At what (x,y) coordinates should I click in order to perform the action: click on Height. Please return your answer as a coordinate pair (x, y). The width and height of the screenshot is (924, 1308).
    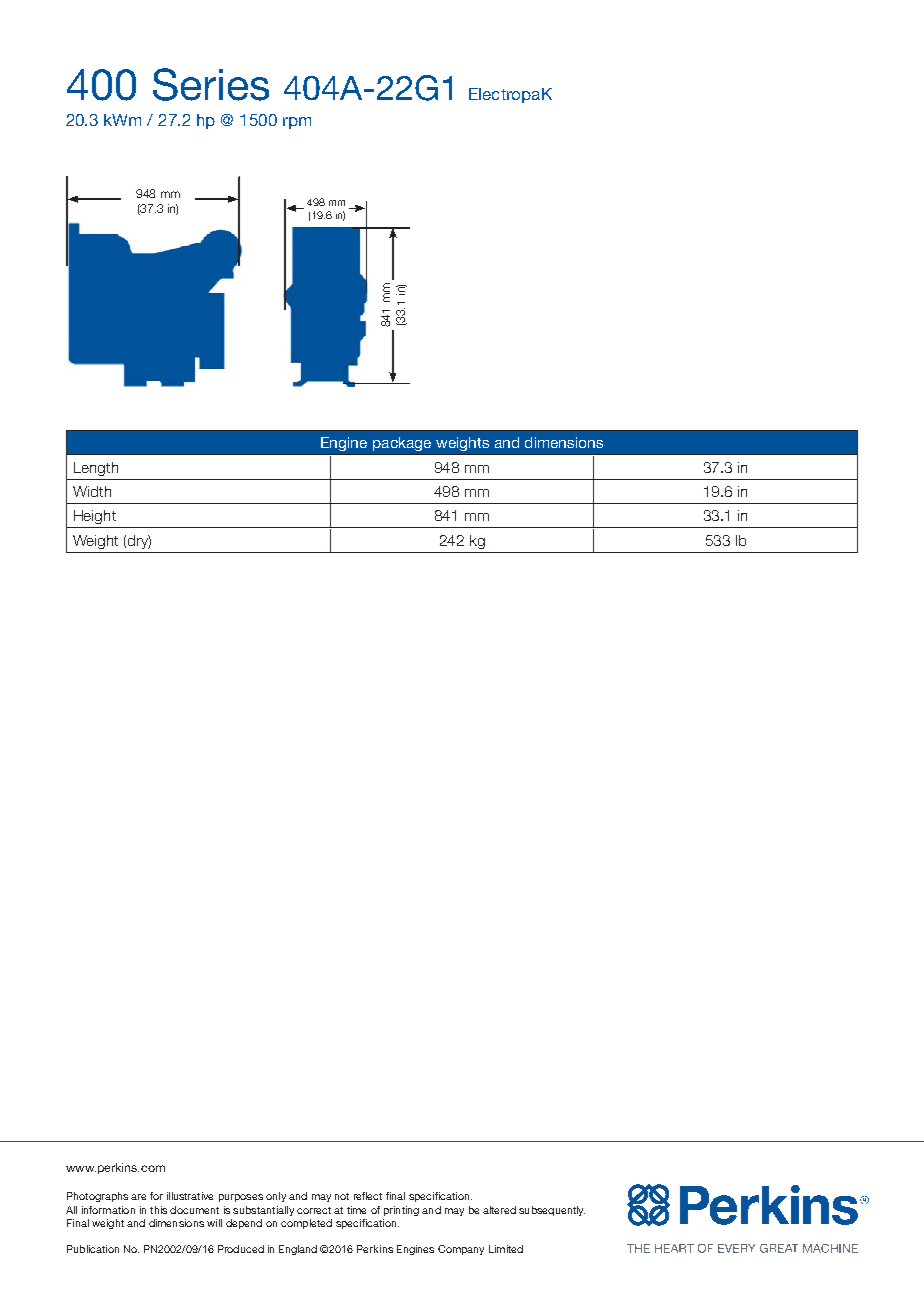
    Looking at the image, I should click on (95, 517).
